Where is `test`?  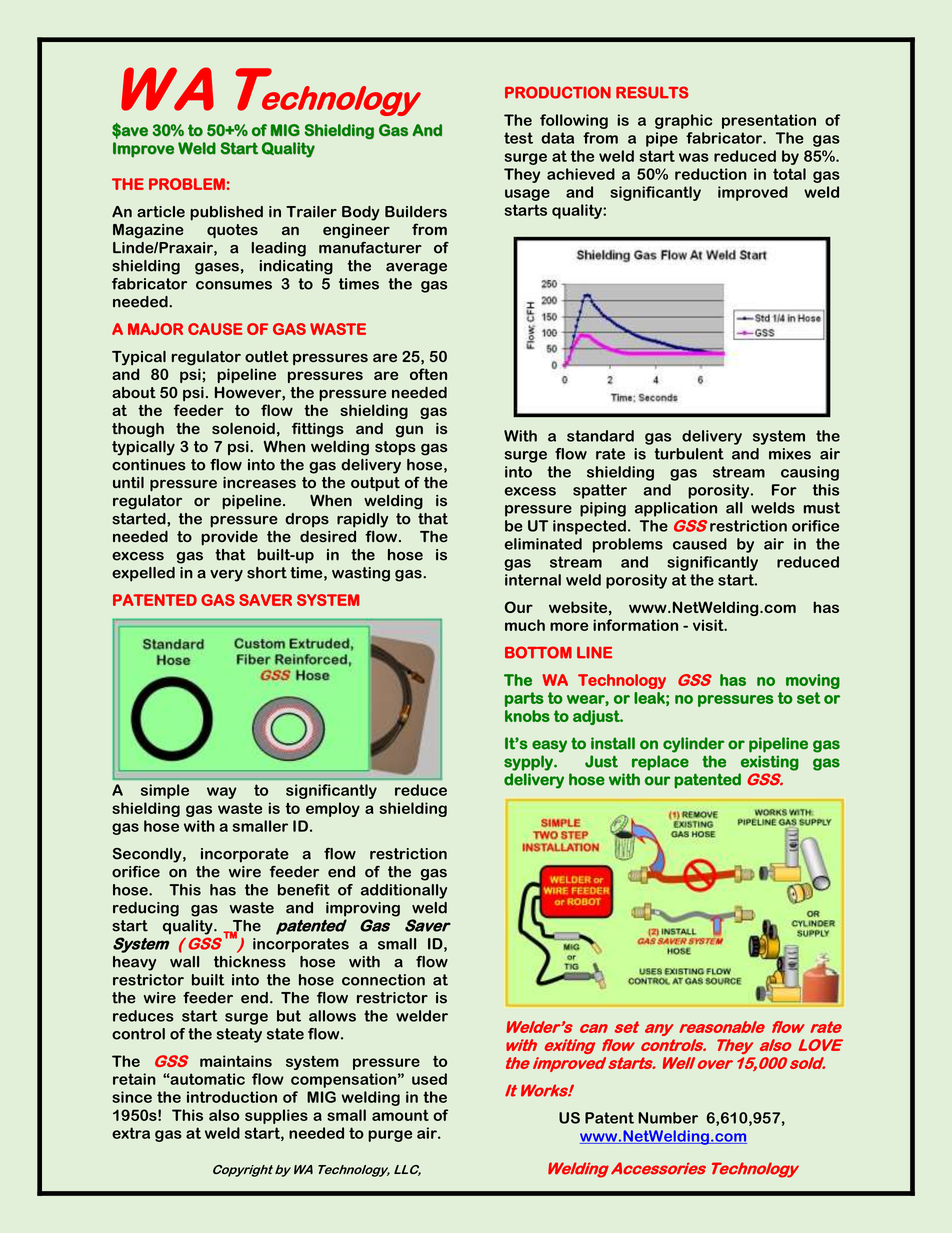
test is located at coordinates (518, 138).
